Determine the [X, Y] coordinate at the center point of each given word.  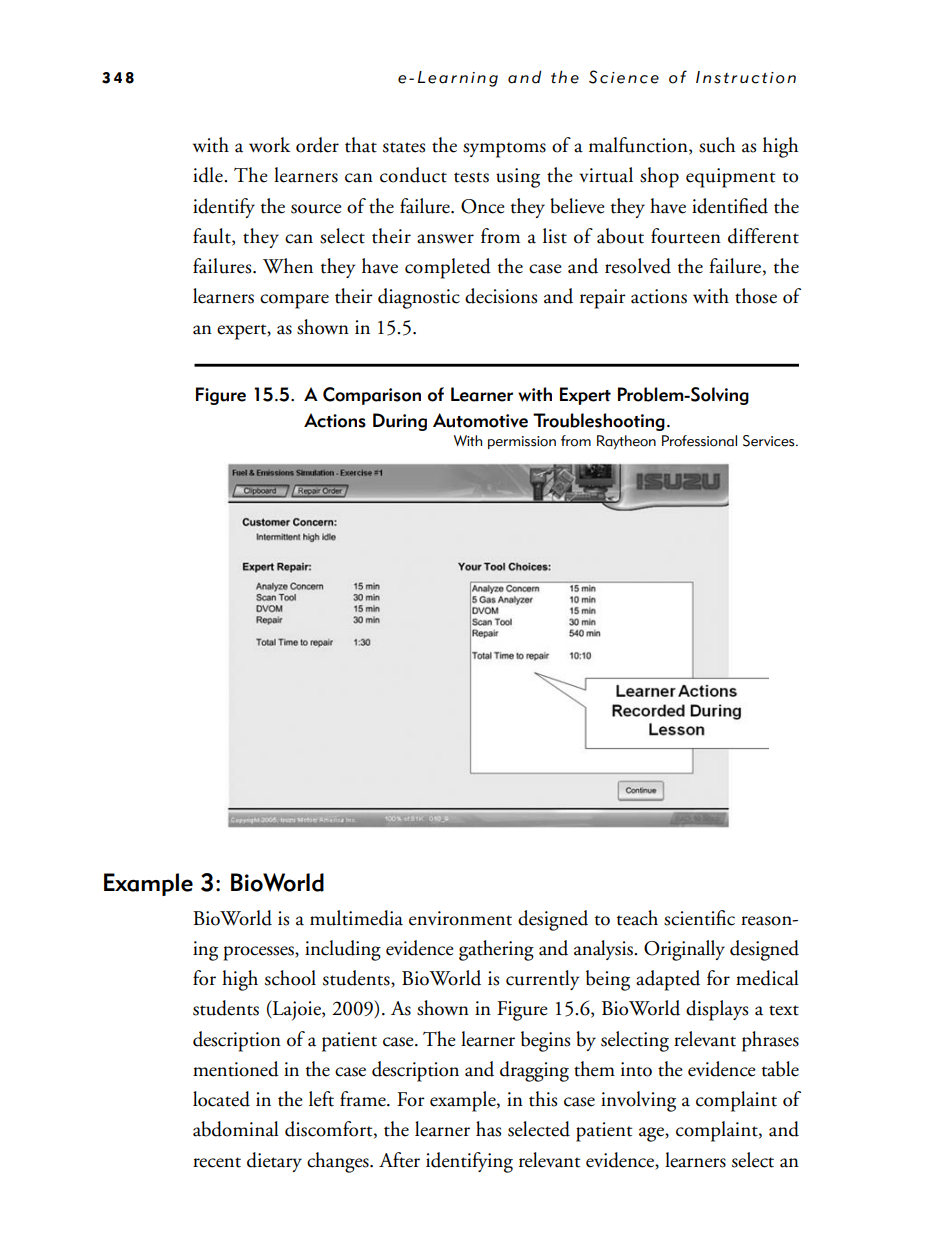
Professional [699, 441]
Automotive [480, 420]
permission [522, 442]
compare [294, 301]
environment [460, 918]
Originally [684, 950]
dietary [274, 1162]
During [400, 422]
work [270, 145]
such [717, 145]
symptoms [504, 150]
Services [770, 441]
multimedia [356, 918]
